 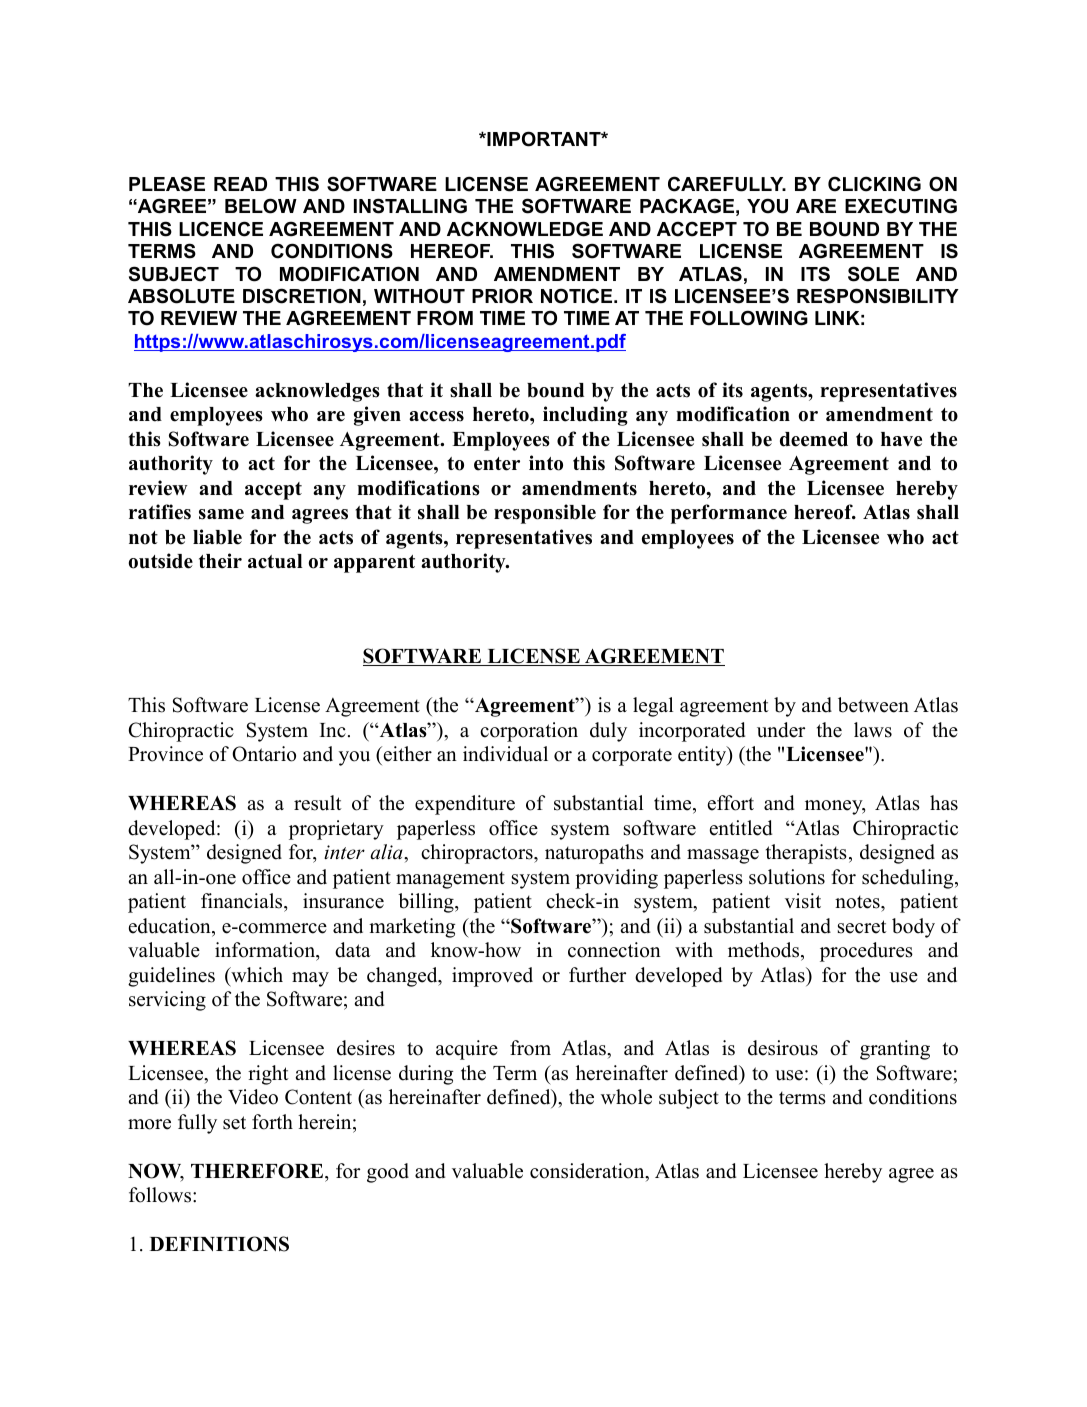 What do you see at coordinates (529, 732) in the page?
I see `corporation` at bounding box center [529, 732].
